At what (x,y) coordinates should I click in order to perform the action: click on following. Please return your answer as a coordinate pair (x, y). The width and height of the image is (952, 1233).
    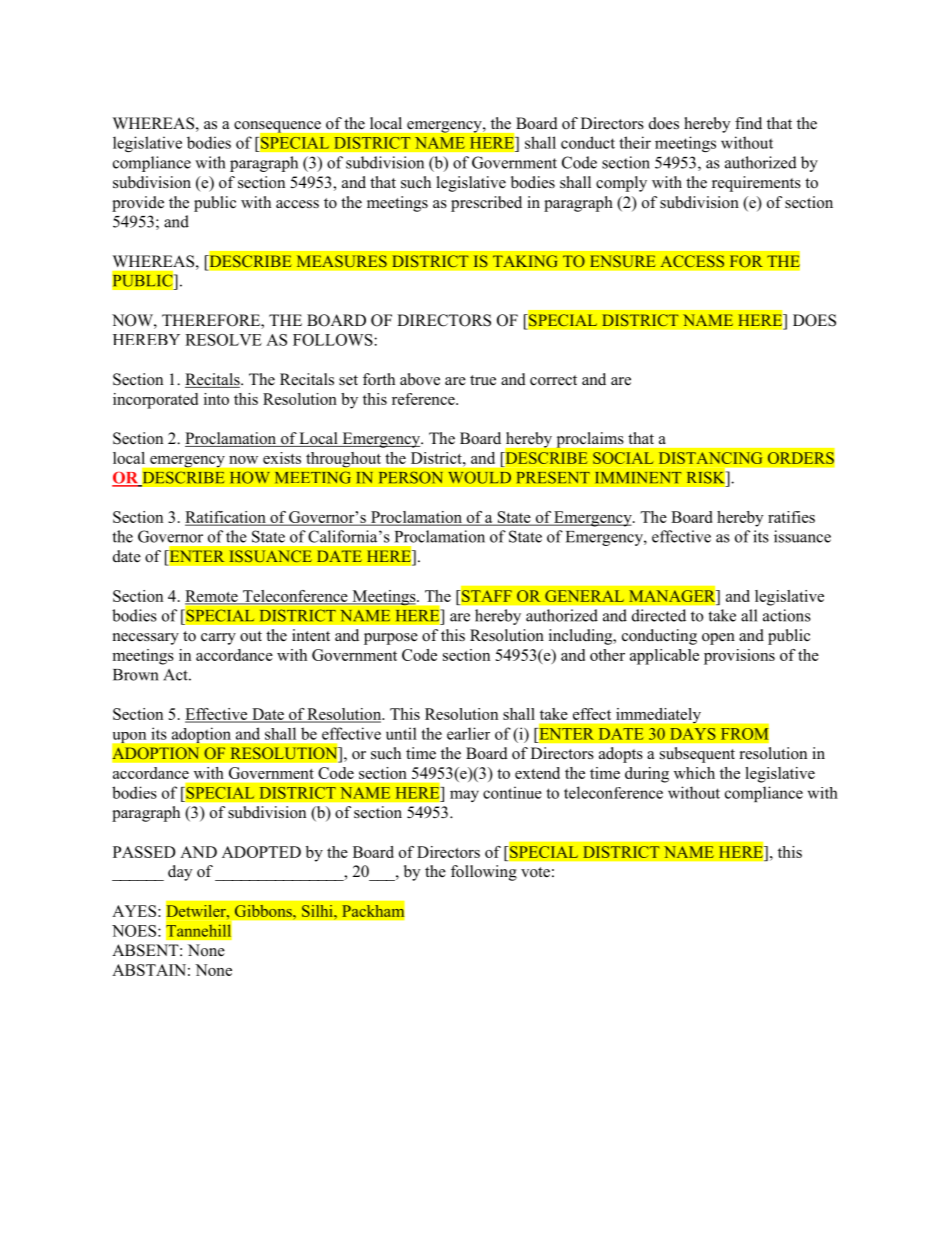
    Looking at the image, I should click on (484, 873).
